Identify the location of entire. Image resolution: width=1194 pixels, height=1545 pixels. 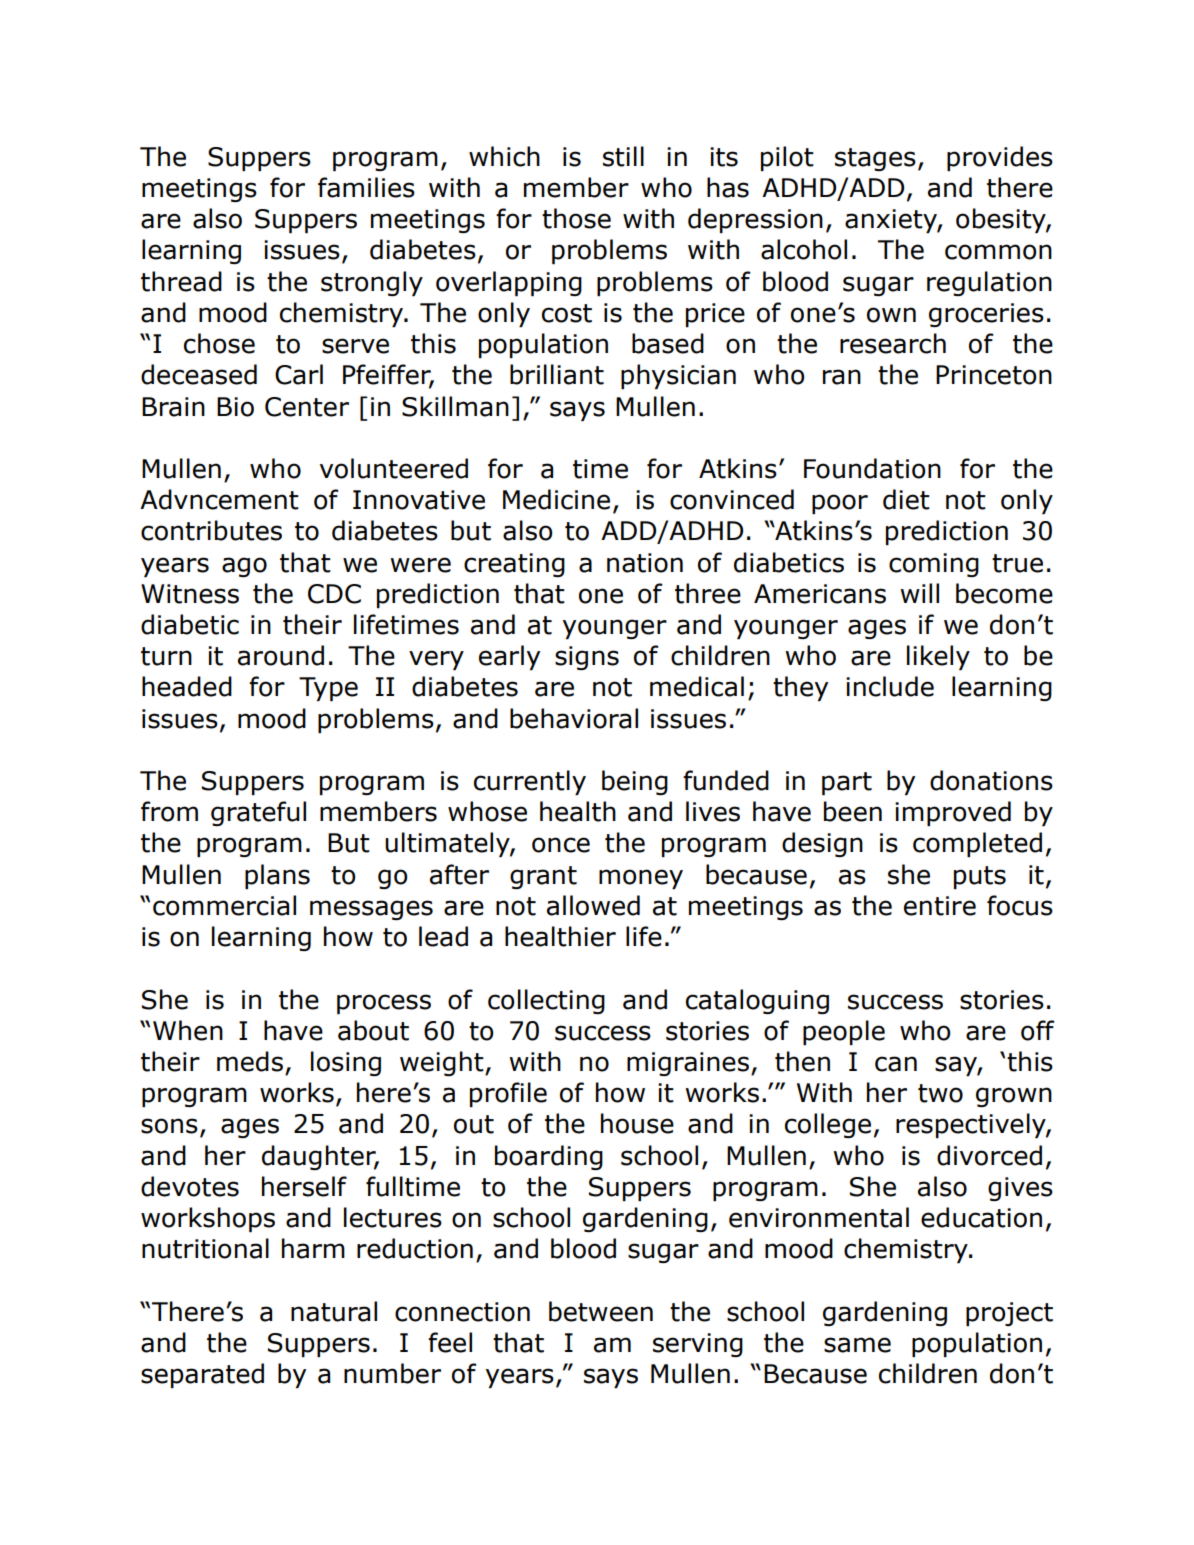
(940, 906).
